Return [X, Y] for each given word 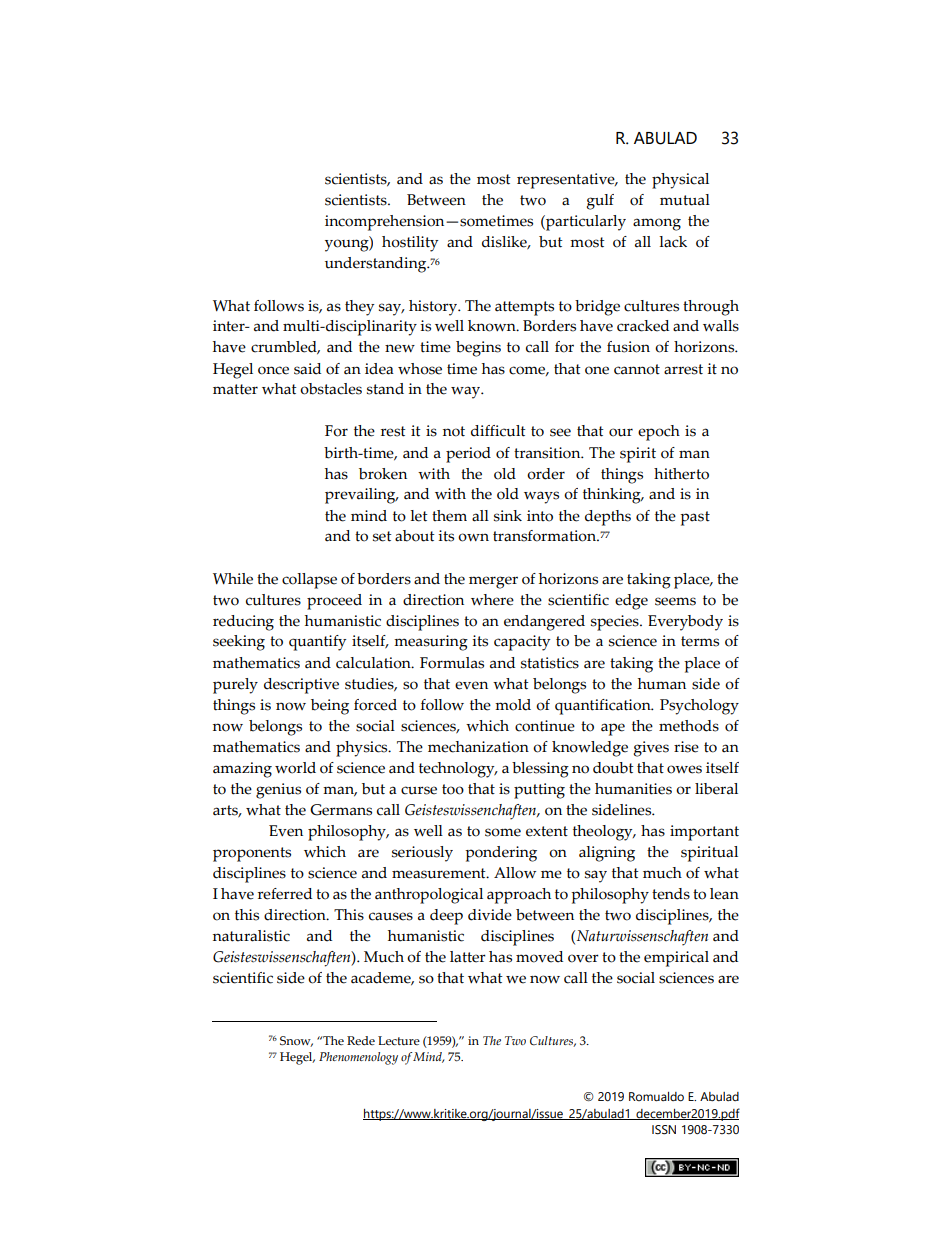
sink [508, 516]
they [359, 308]
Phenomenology [358, 1058]
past [695, 518]
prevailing [361, 496]
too [453, 789]
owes [684, 769]
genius [278, 791]
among [657, 224]
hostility [410, 244]
